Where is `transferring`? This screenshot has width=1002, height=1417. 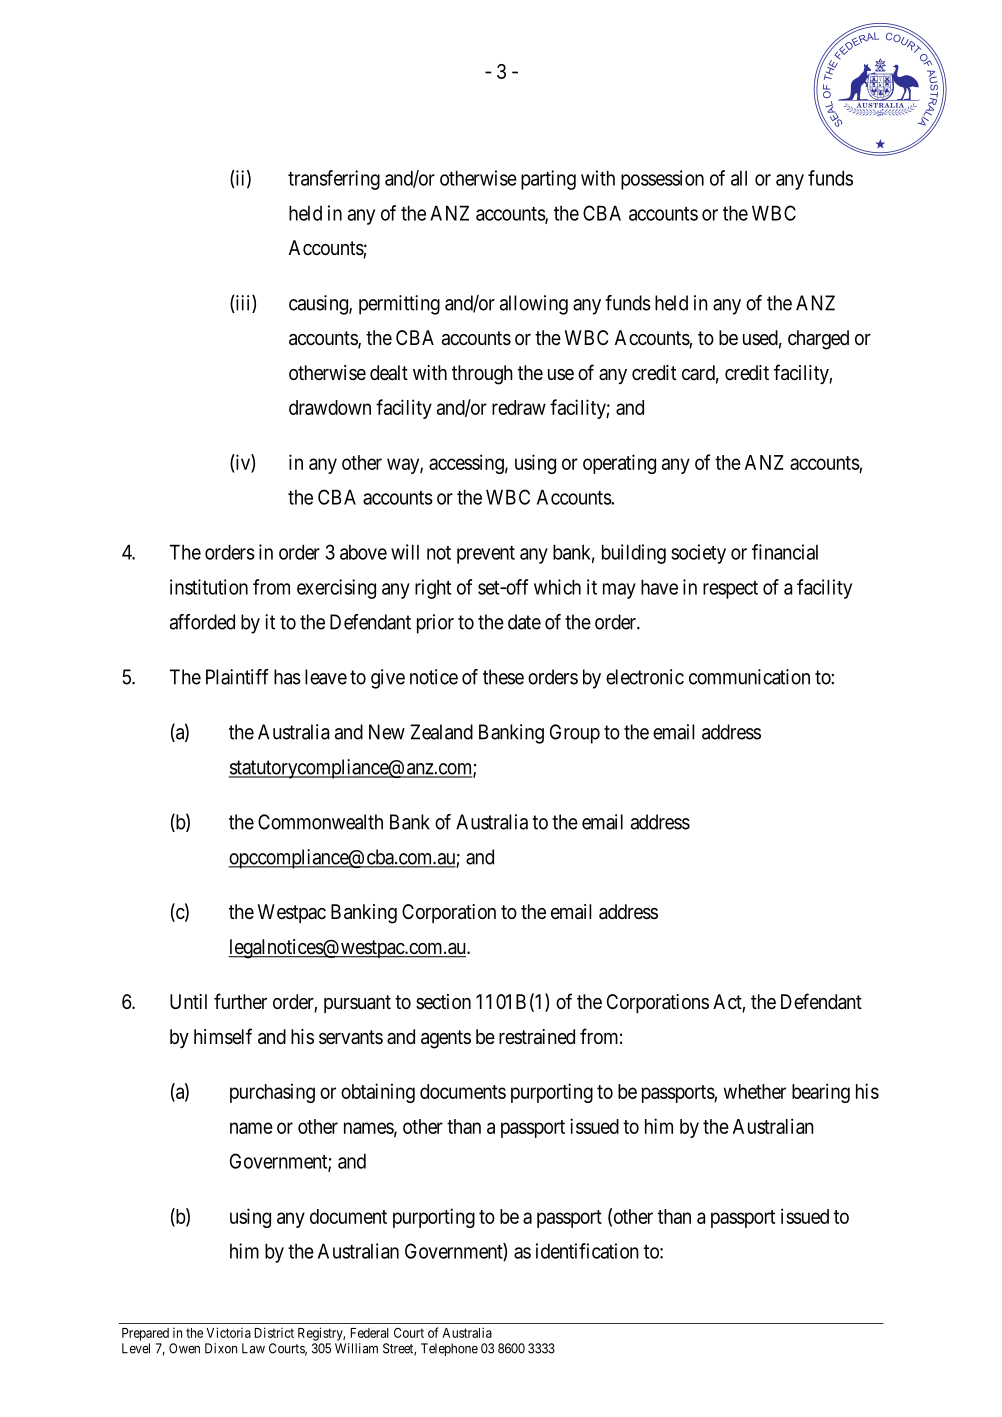
transferring is located at coordinates (334, 180).
